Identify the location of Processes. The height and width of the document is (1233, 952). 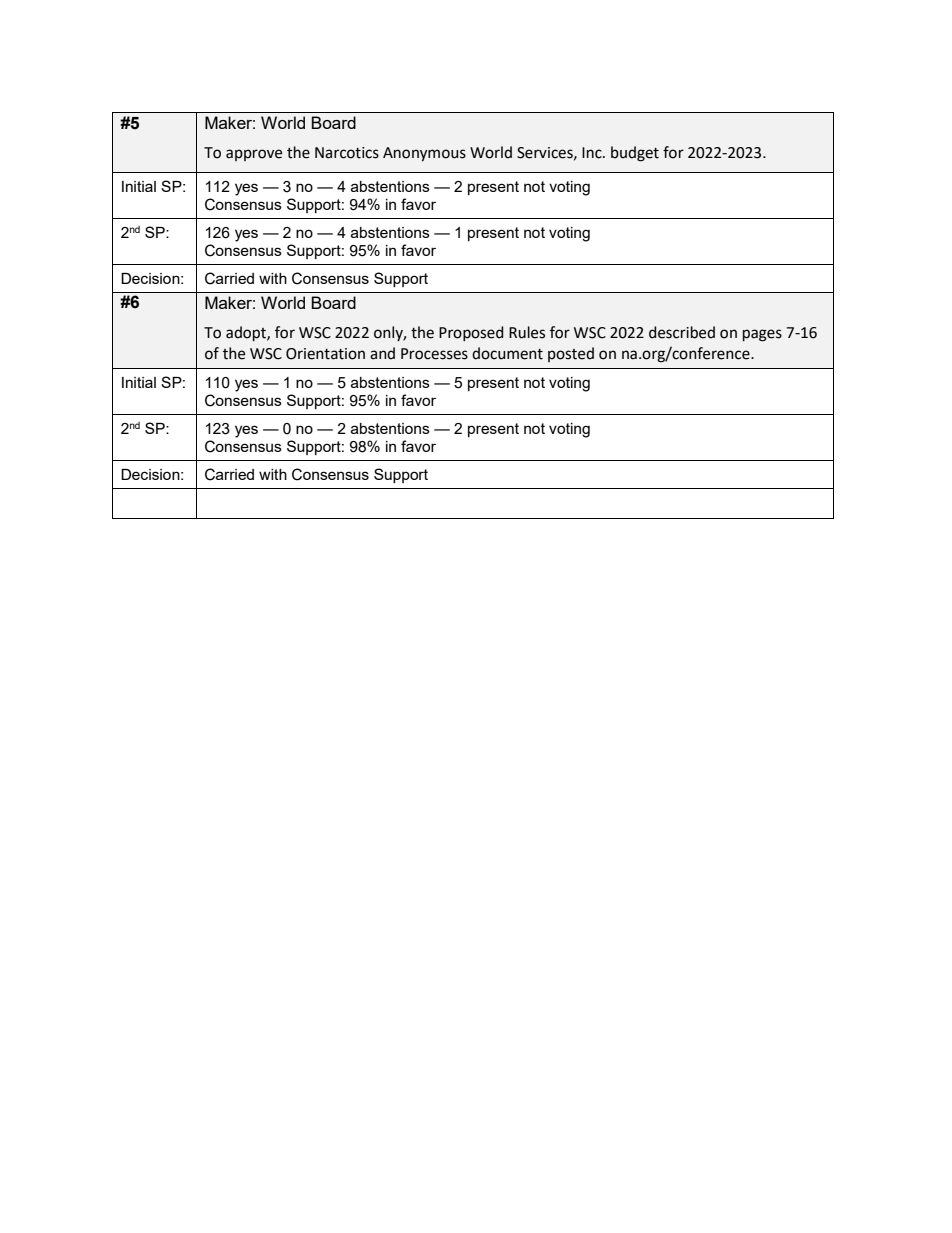
(434, 354).
